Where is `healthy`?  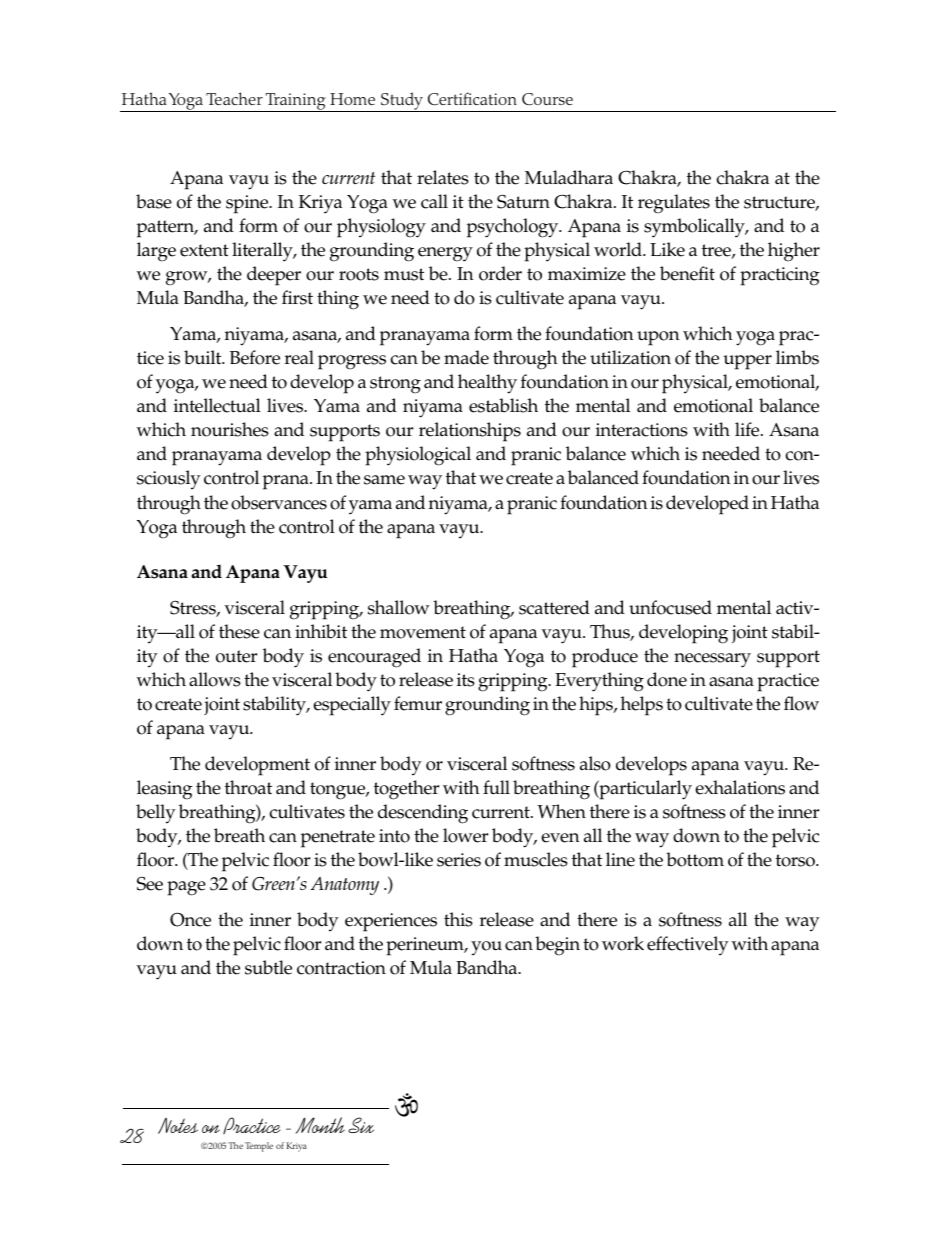 healthy is located at coordinates (487, 384).
